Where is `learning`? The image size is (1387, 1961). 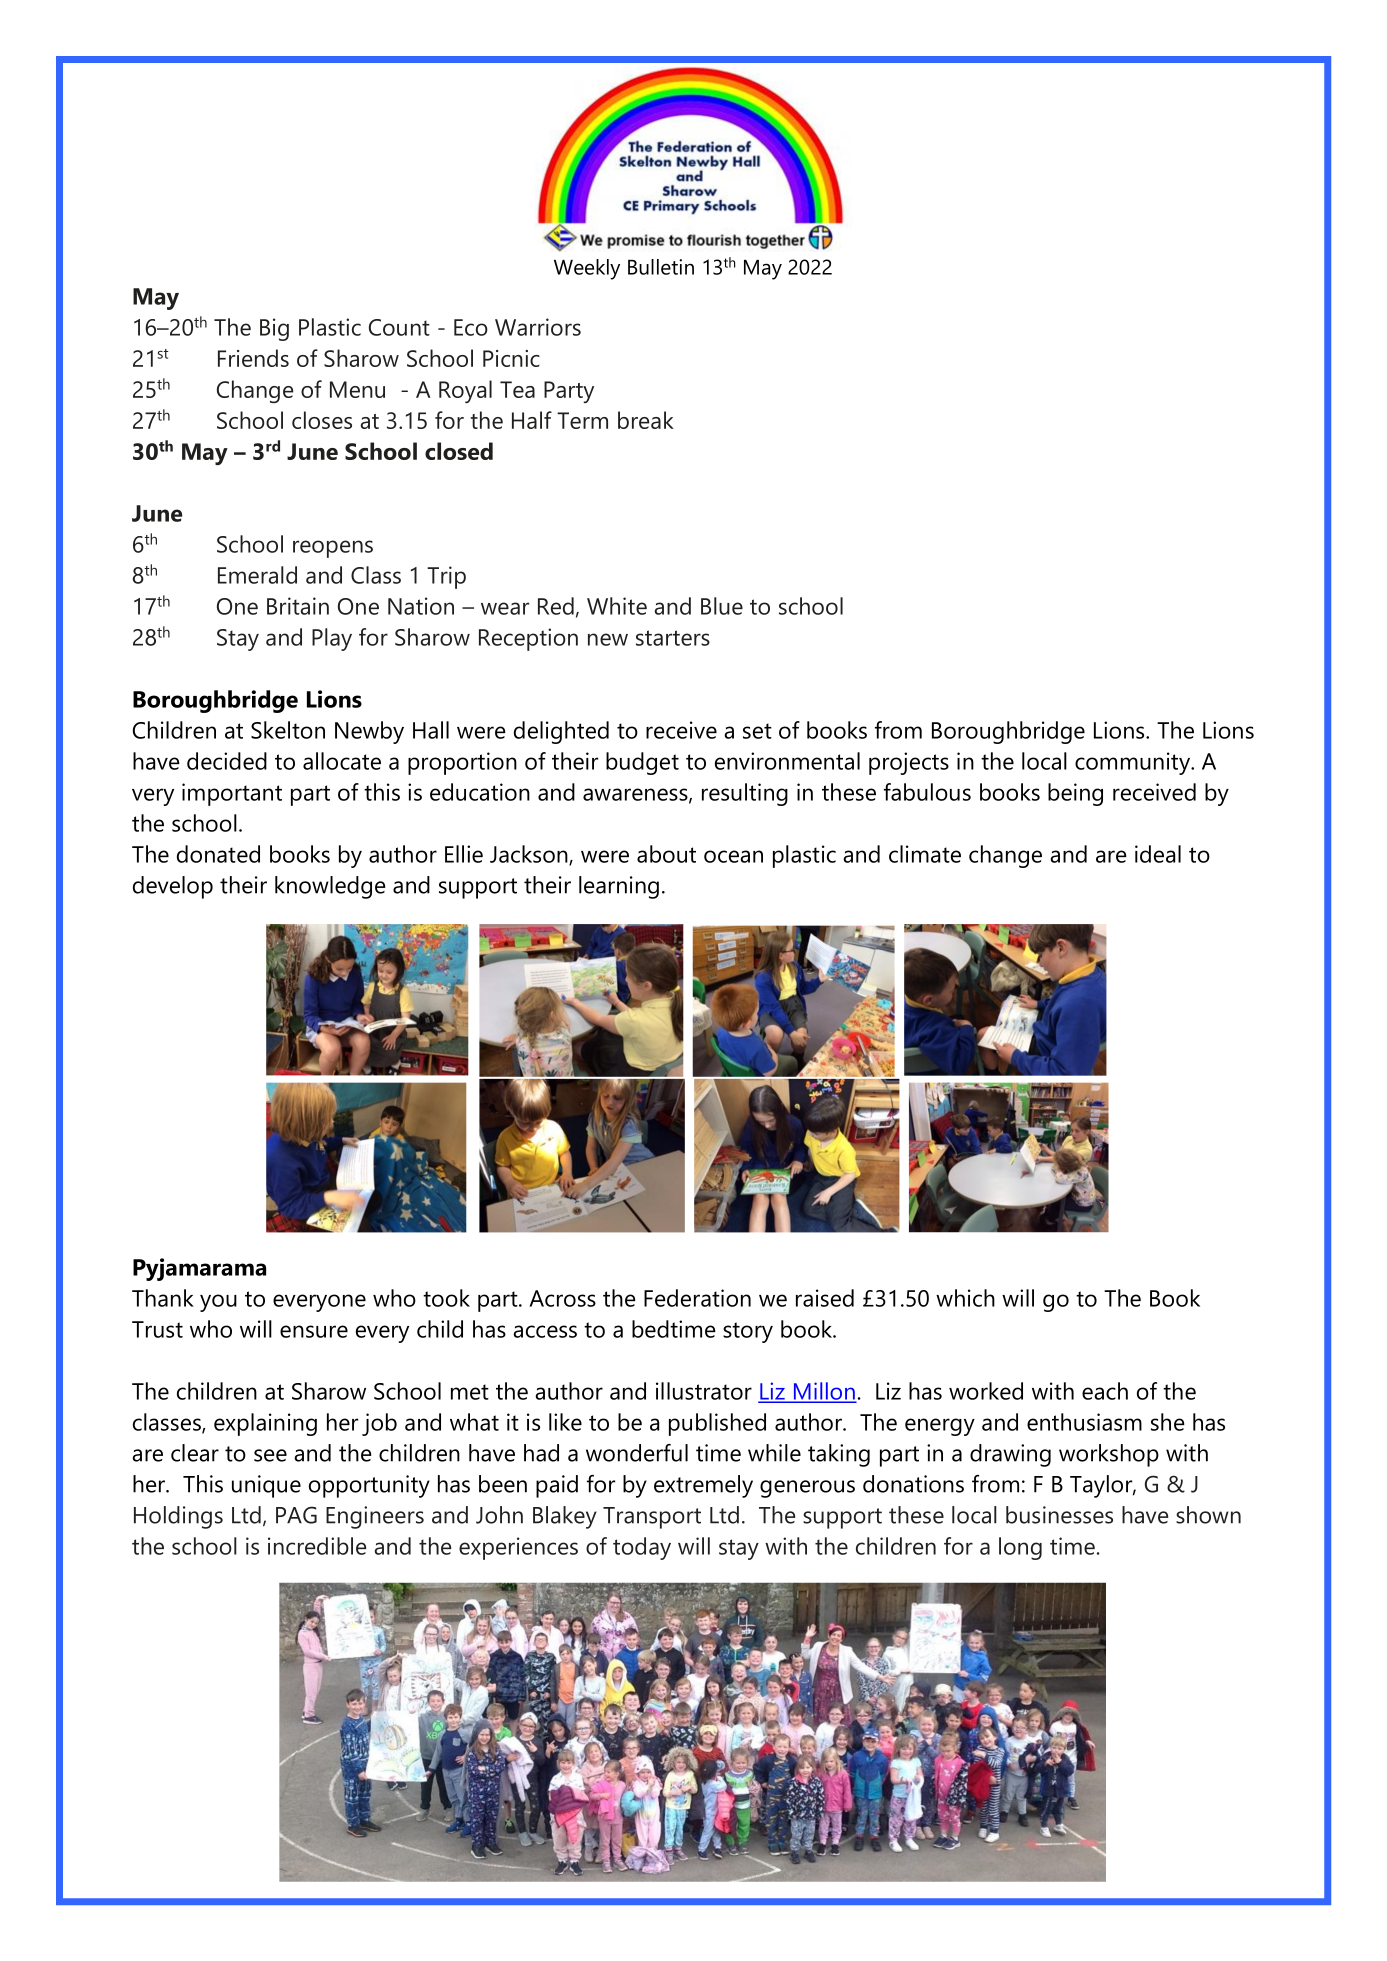
learning is located at coordinates (619, 887).
